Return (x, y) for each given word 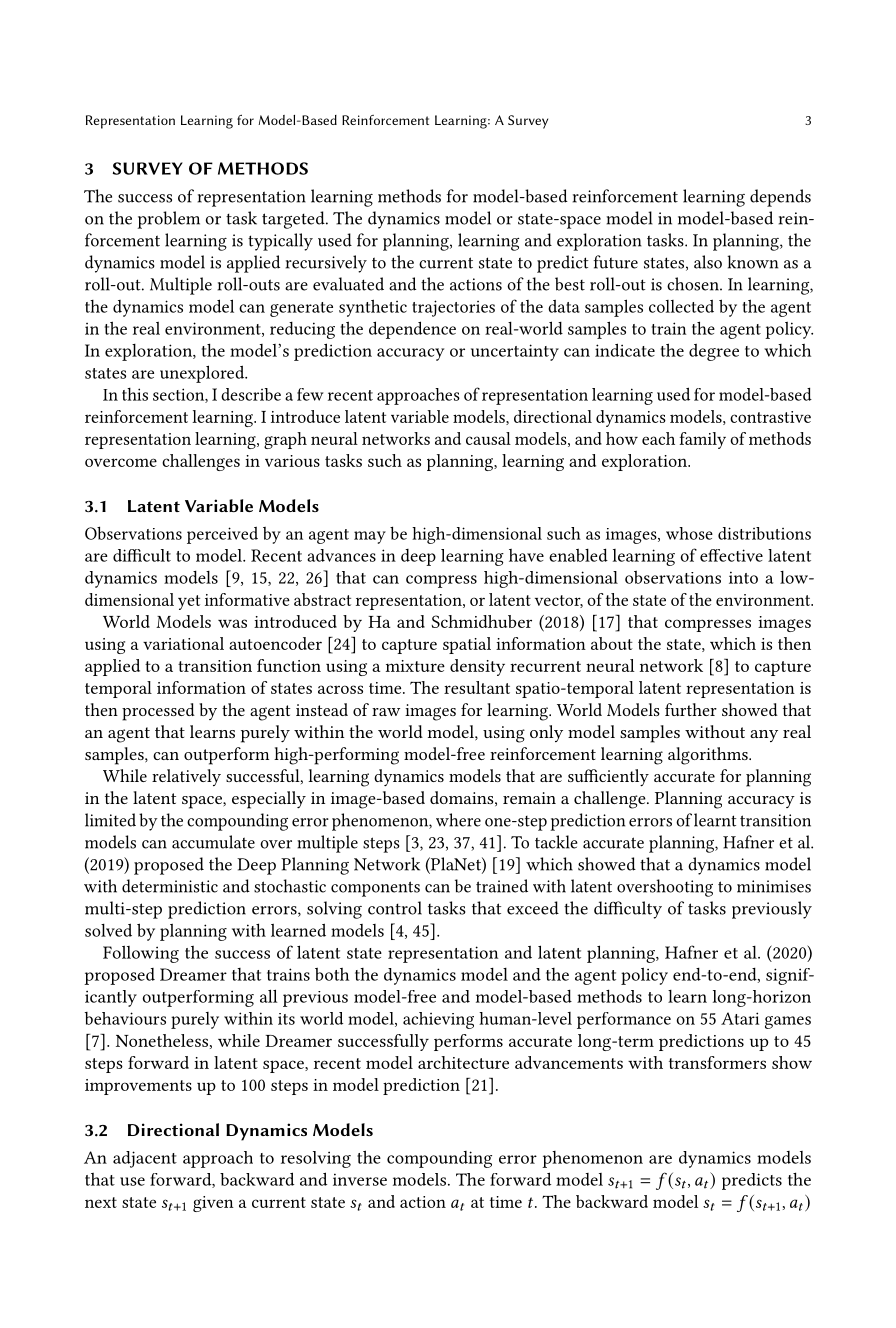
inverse (360, 1179)
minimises (774, 886)
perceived (222, 535)
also (708, 262)
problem (169, 220)
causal (488, 438)
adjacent (145, 1159)
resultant (477, 687)
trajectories (453, 308)
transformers (717, 1062)
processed (158, 712)
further (691, 709)
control (395, 908)
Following (141, 954)
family (702, 440)
